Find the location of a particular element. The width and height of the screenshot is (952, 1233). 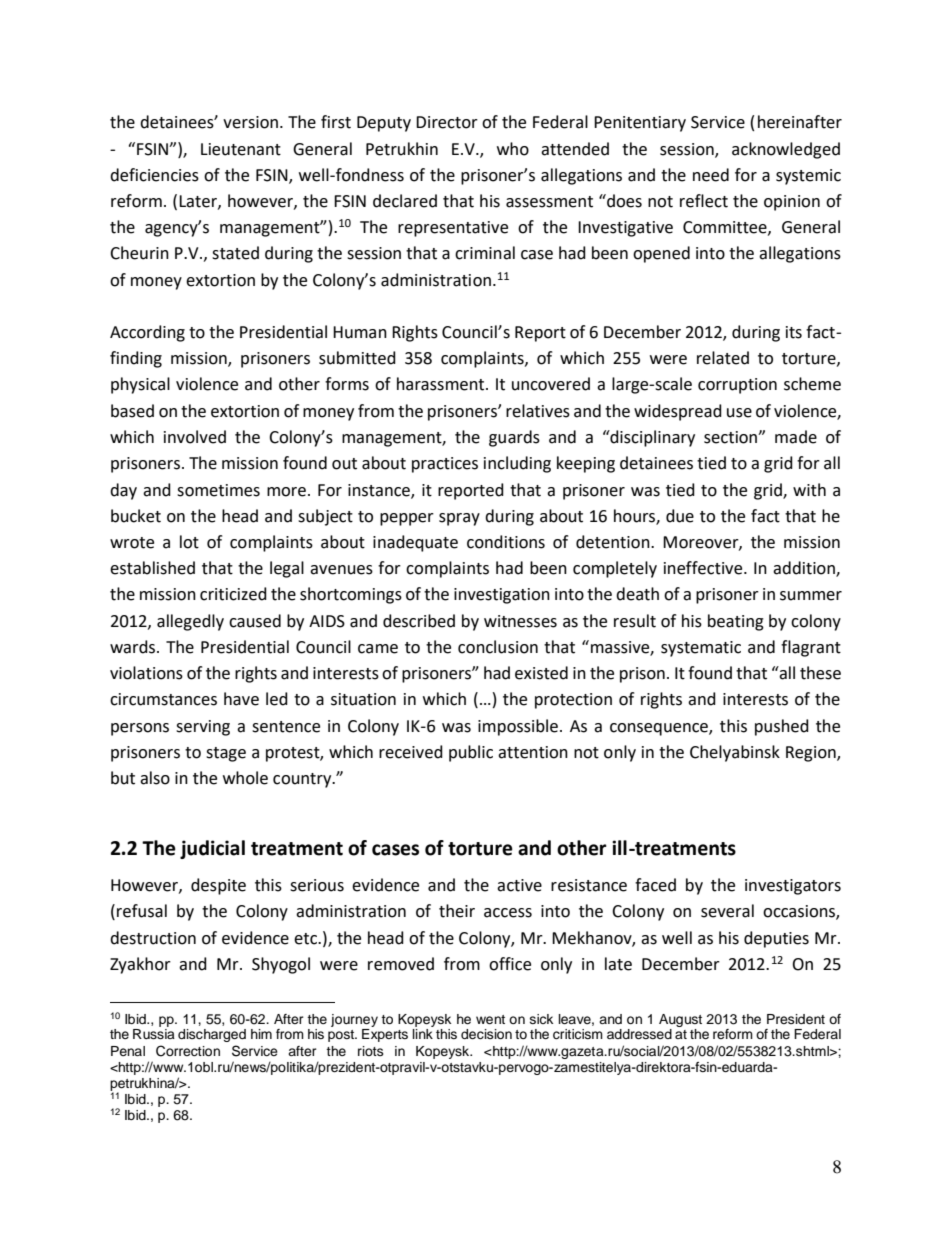

Chelyabinsk is located at coordinates (735, 753).
